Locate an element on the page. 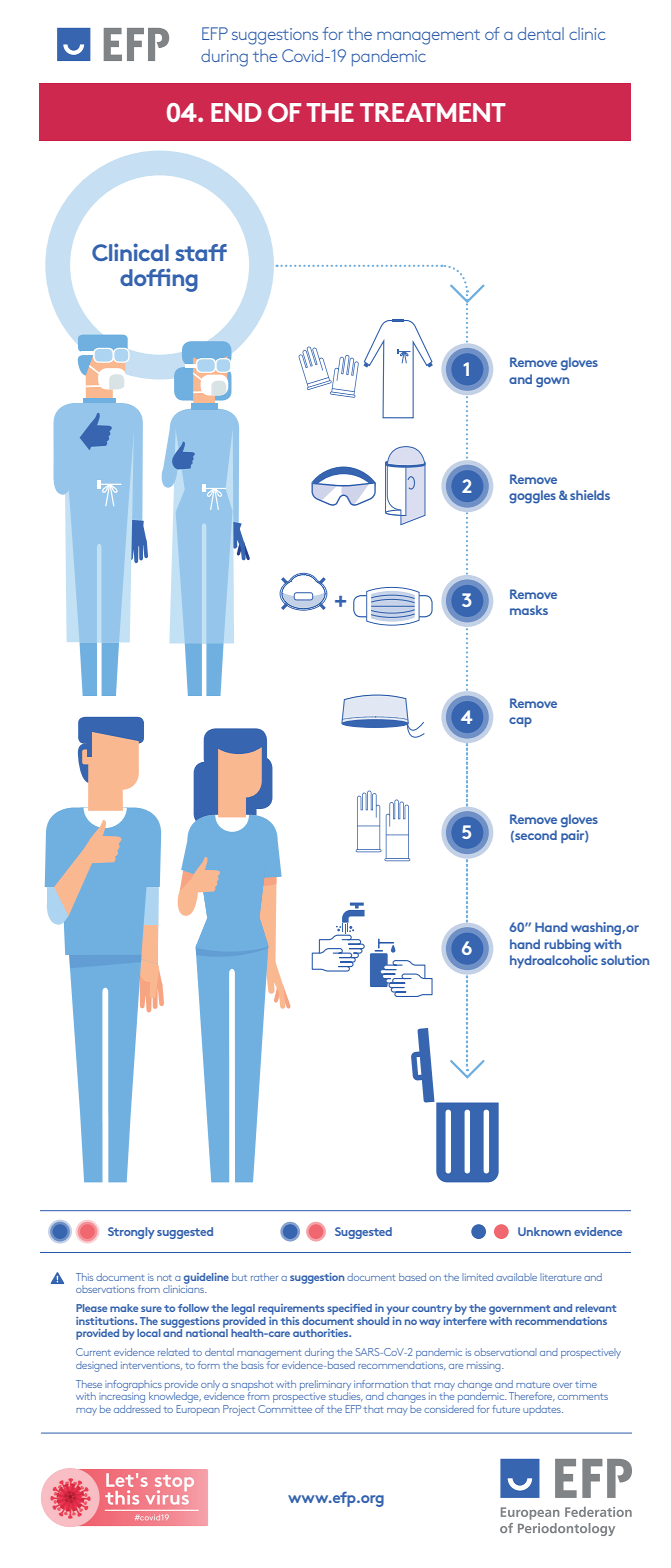  TREATMENT is located at coordinates (433, 112).
